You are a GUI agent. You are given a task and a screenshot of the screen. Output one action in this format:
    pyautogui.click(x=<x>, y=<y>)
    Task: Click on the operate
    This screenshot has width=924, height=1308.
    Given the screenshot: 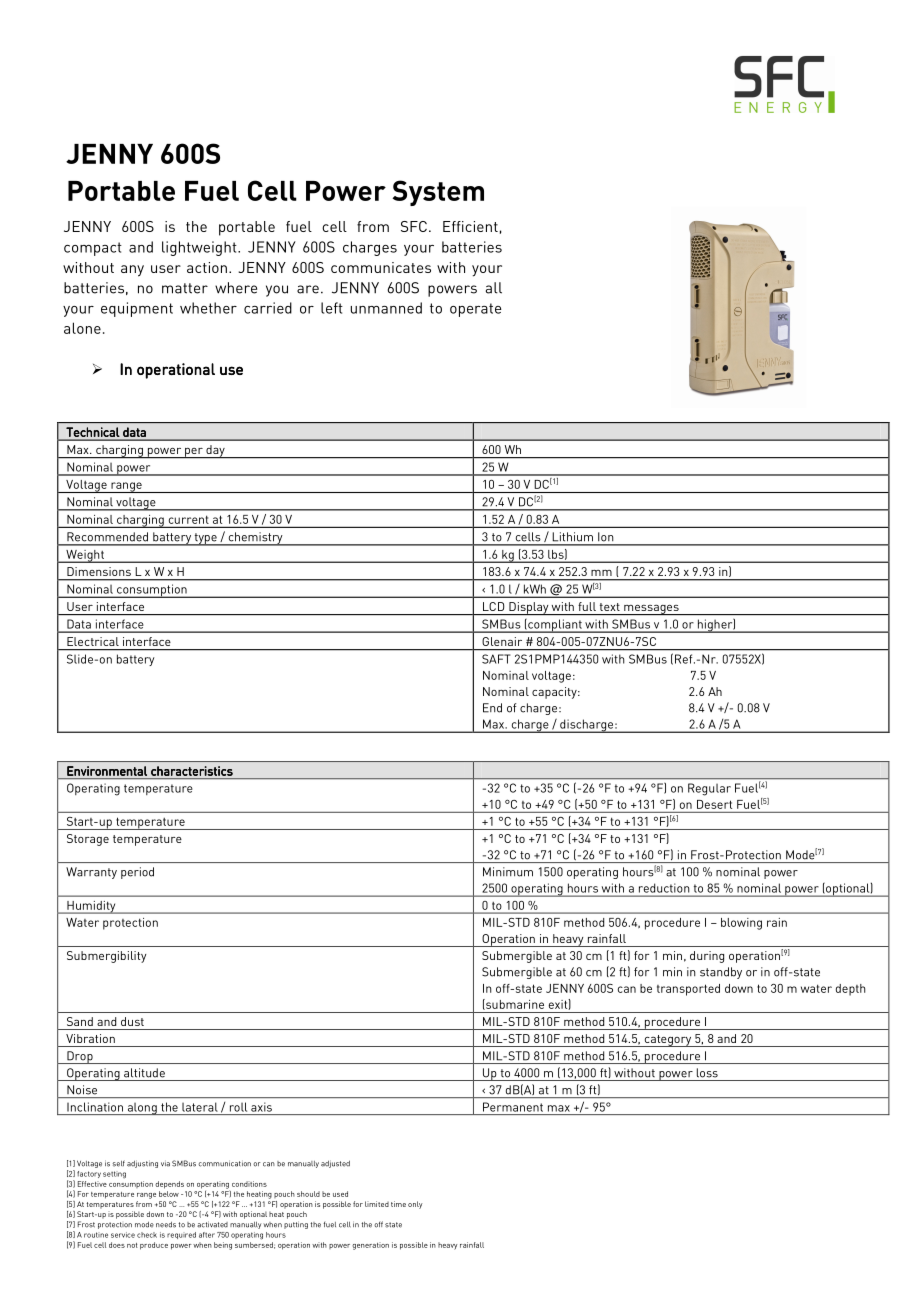 What is the action you would take?
    pyautogui.click(x=476, y=310)
